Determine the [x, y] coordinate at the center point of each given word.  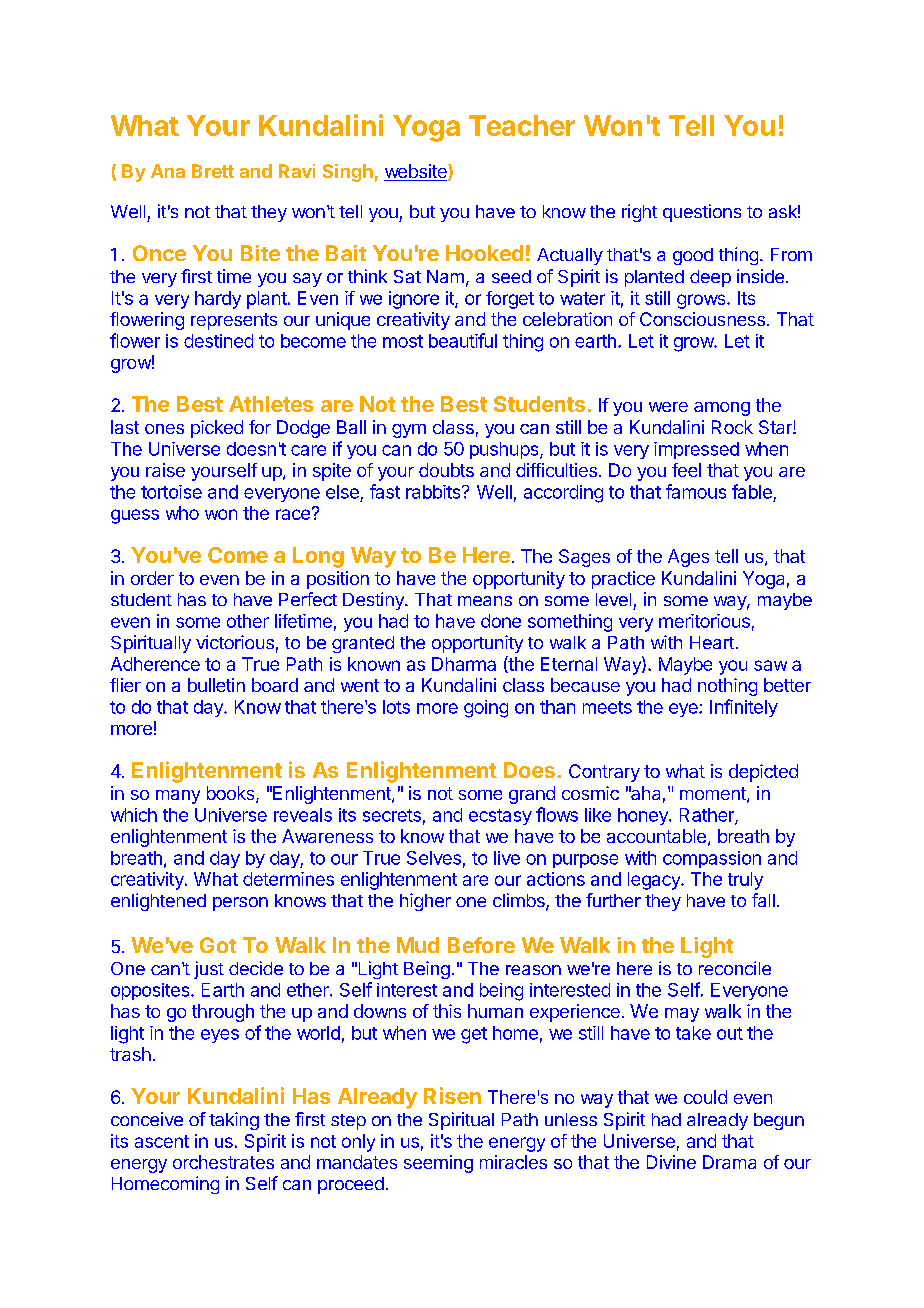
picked [217, 429]
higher [425, 902]
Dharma [464, 664]
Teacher [522, 125]
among [722, 409]
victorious [235, 642]
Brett [213, 171]
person [240, 904]
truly [745, 881]
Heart [712, 642]
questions [702, 213]
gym [409, 431]
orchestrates [223, 1162]
